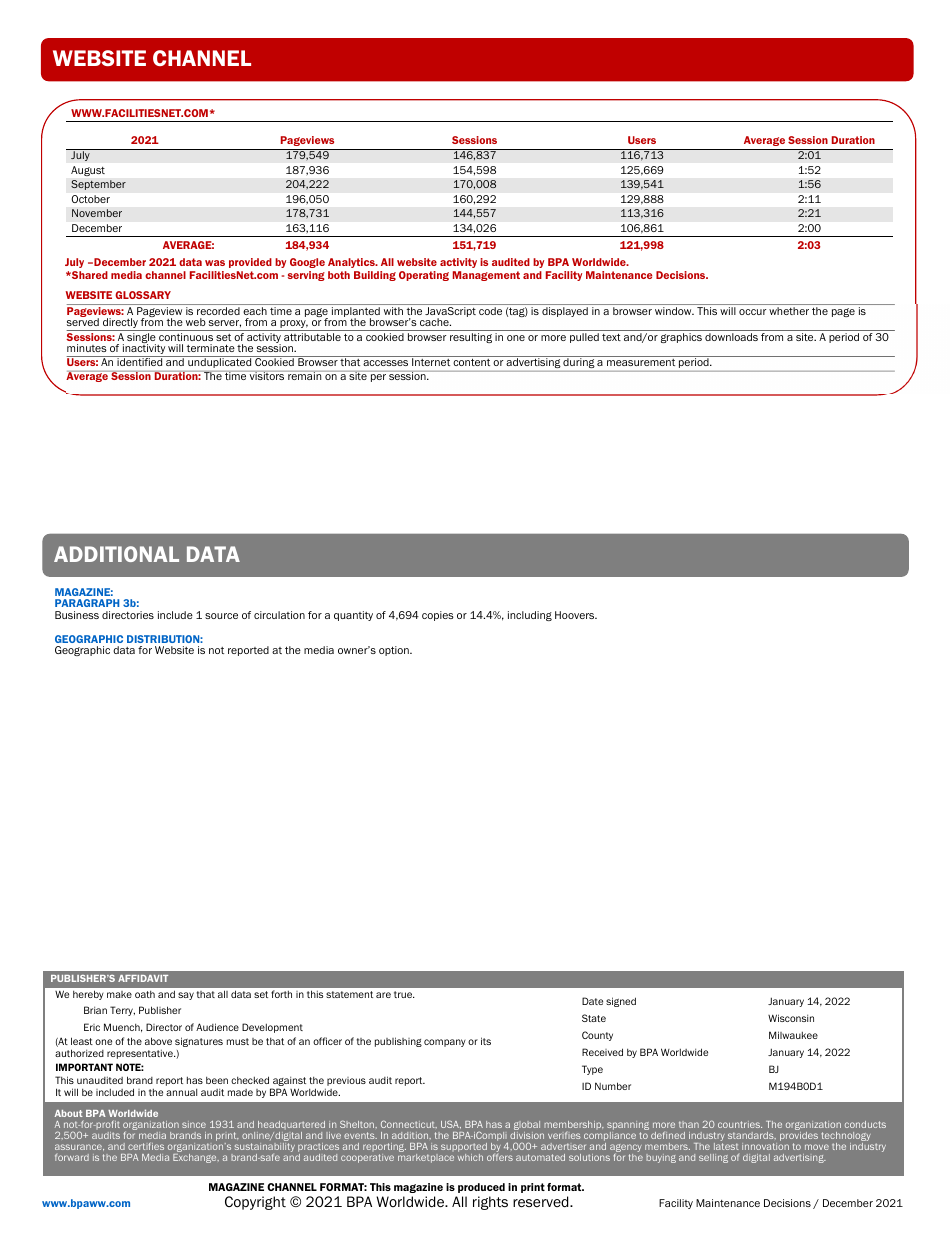  I want to click on Management, so click(486, 276).
